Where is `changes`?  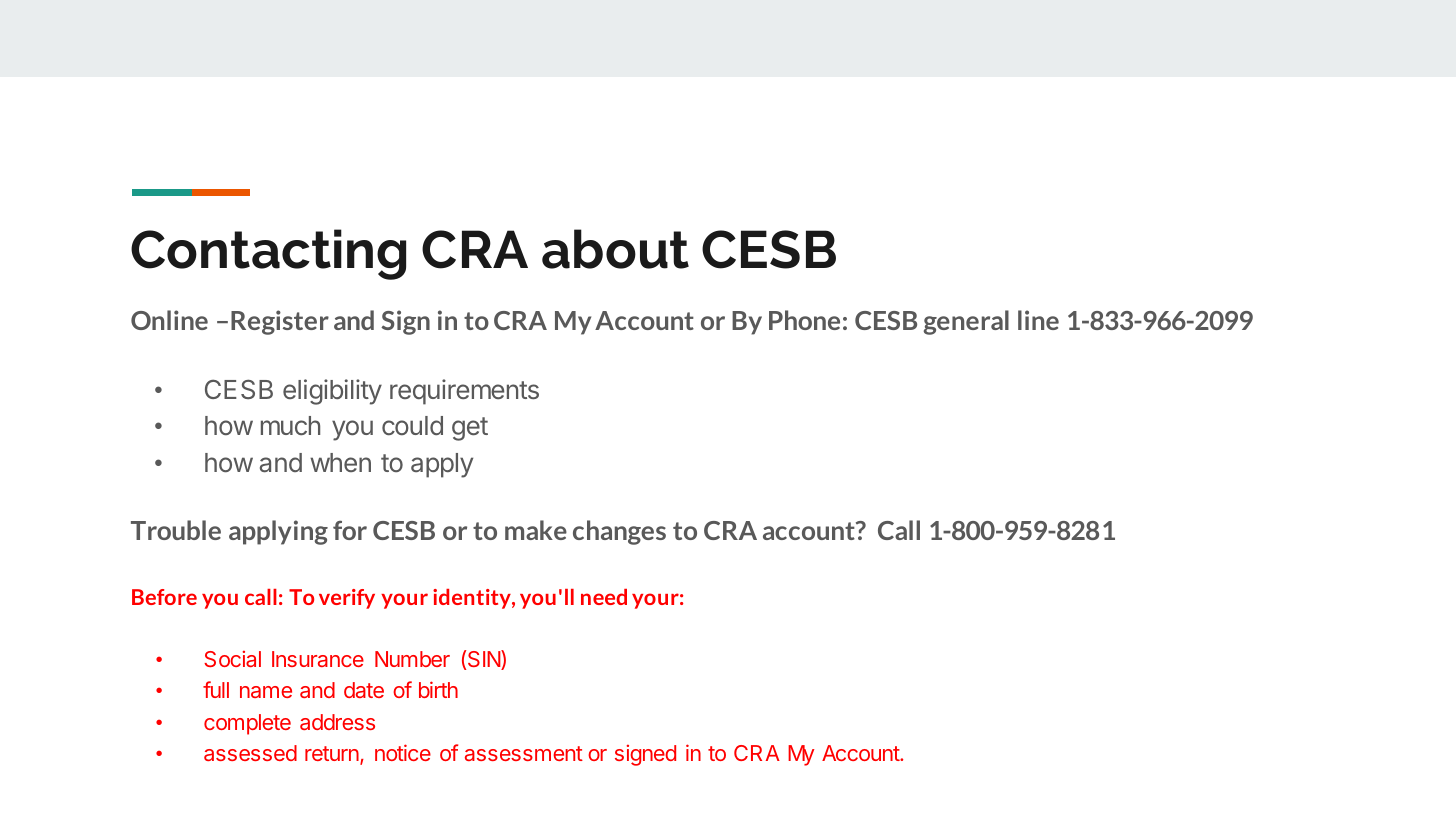
changes is located at coordinates (619, 532).
